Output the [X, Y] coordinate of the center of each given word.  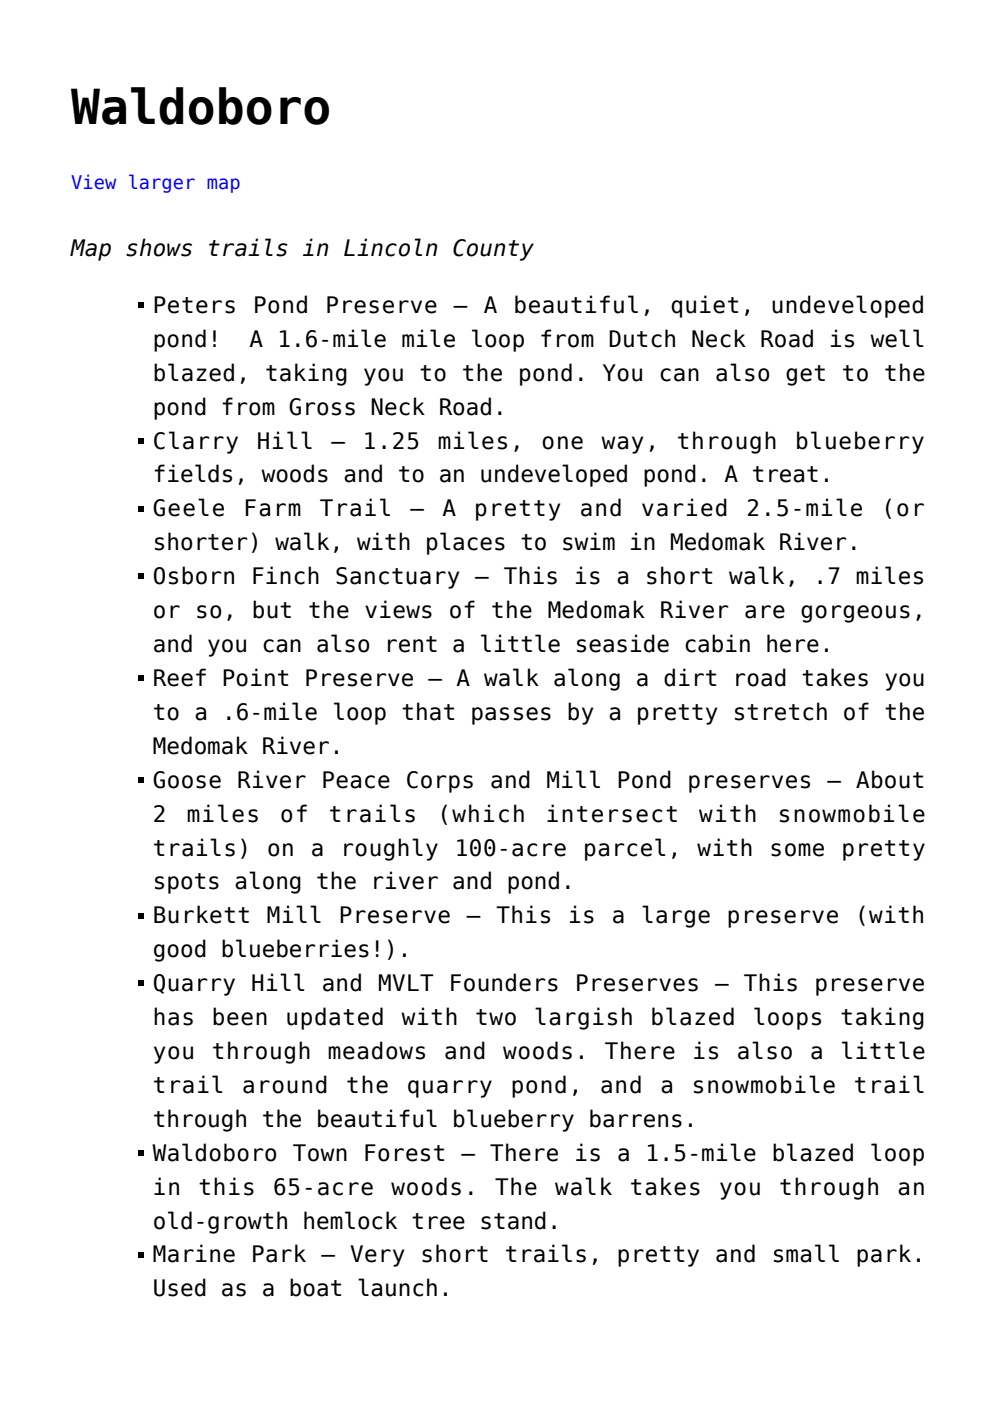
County [493, 250]
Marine [194, 1253]
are [765, 612]
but [272, 609]
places [466, 543]
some [797, 850]
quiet [704, 306]
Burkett [201, 914]
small [806, 1253]
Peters [194, 305]
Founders [504, 982]
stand [513, 1220]
